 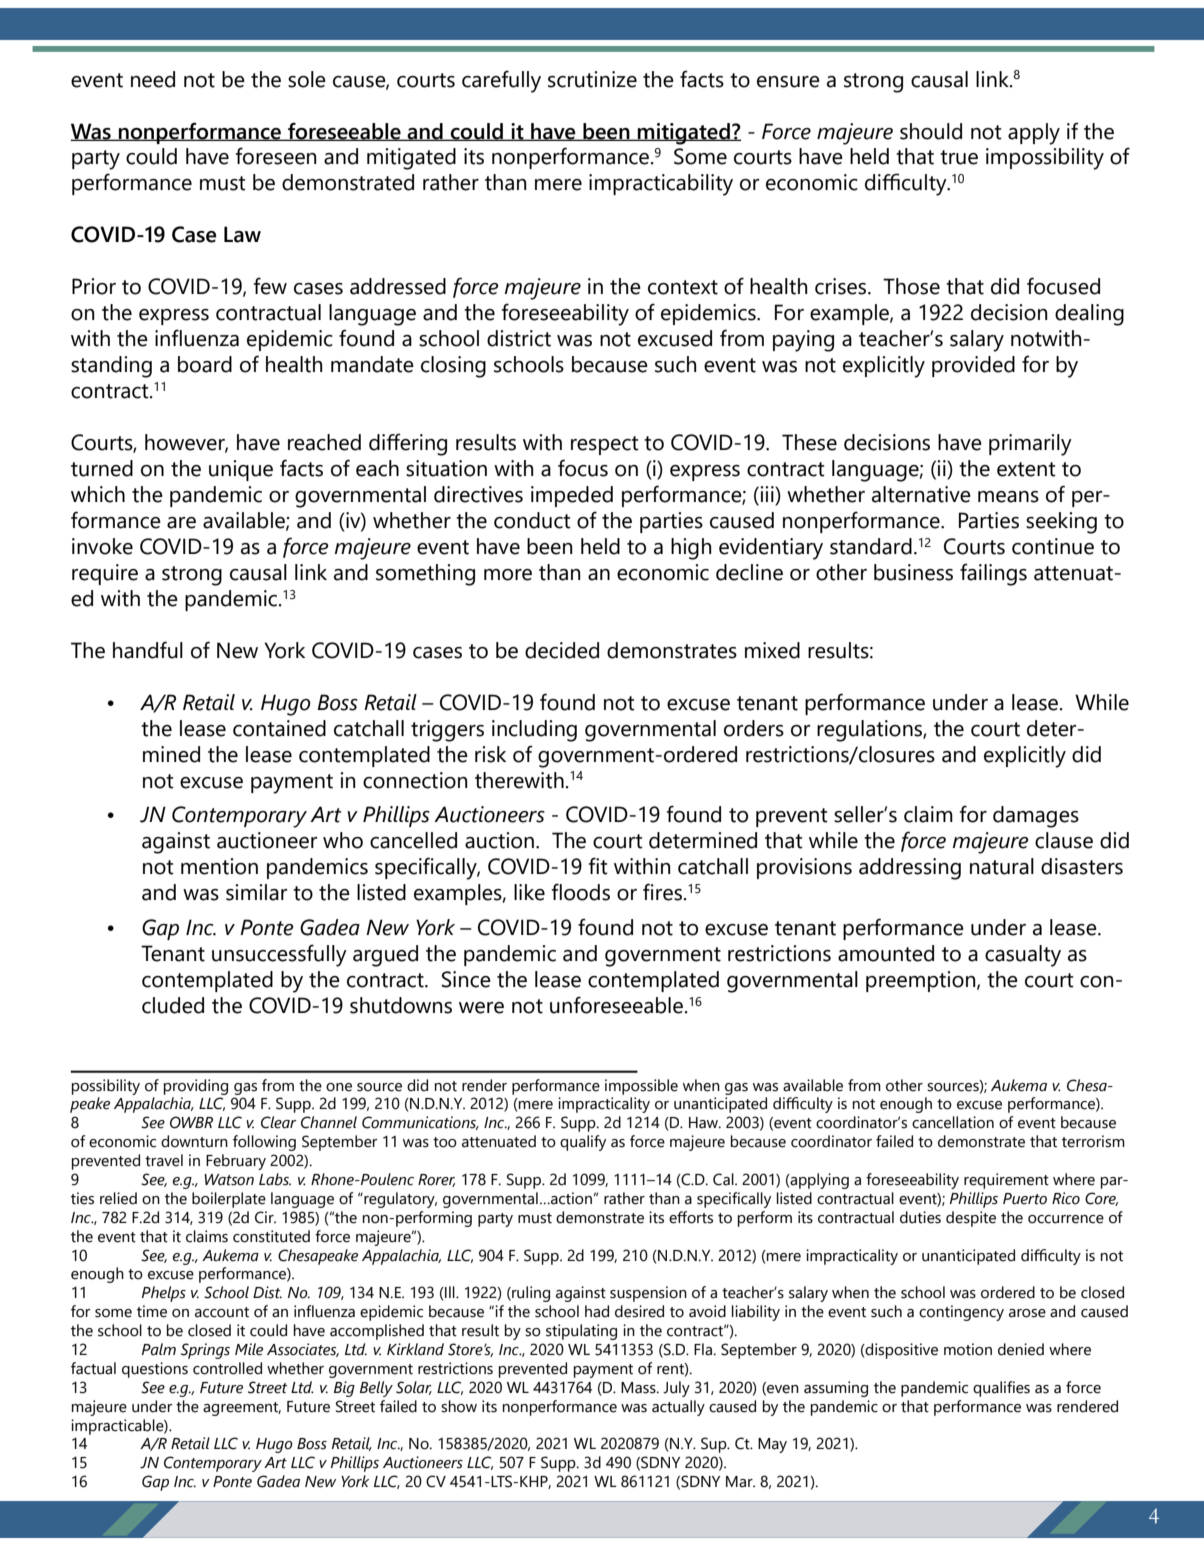 I want to click on should, so click(x=931, y=131).
